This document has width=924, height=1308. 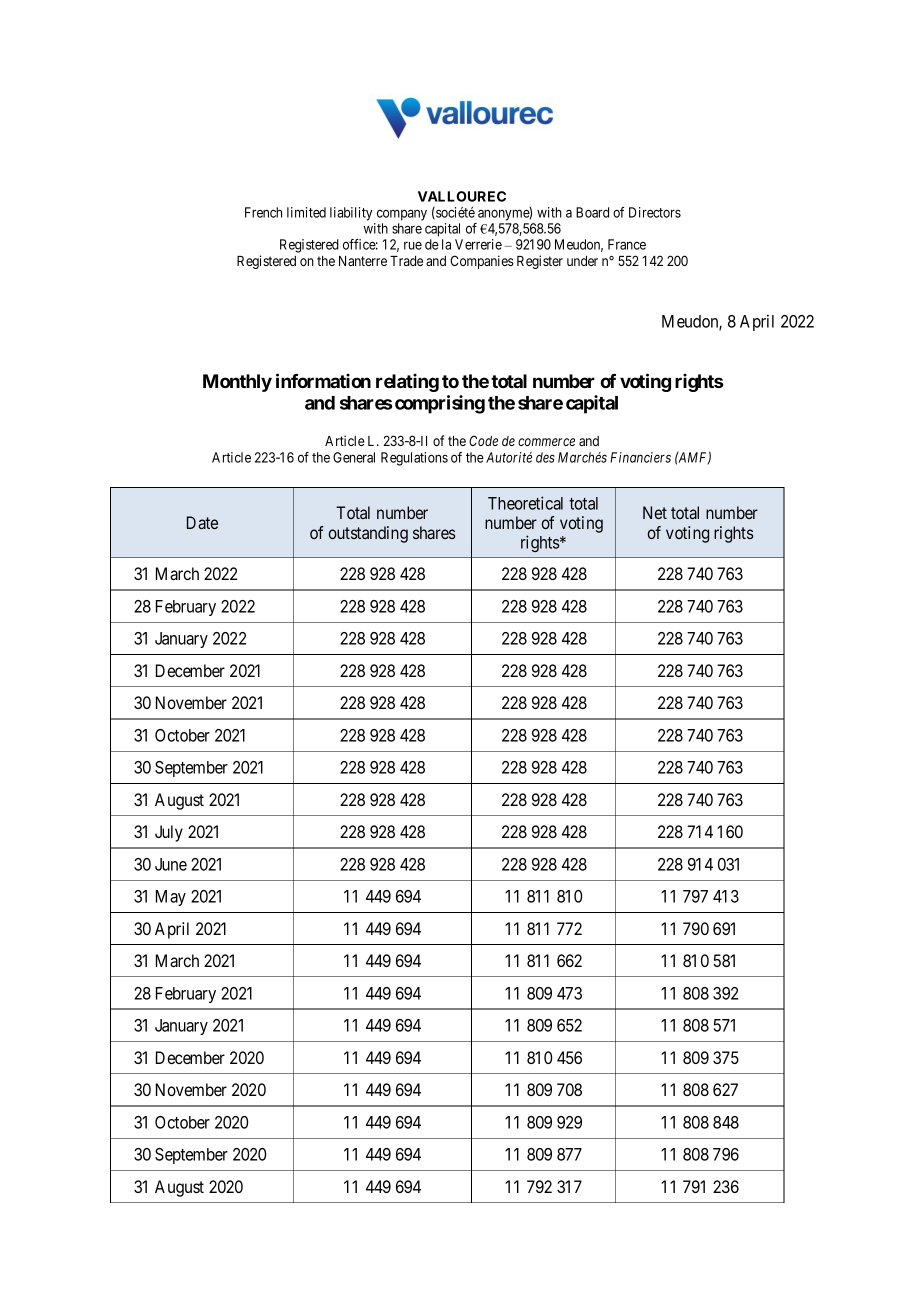 I want to click on Date, so click(x=202, y=522).
